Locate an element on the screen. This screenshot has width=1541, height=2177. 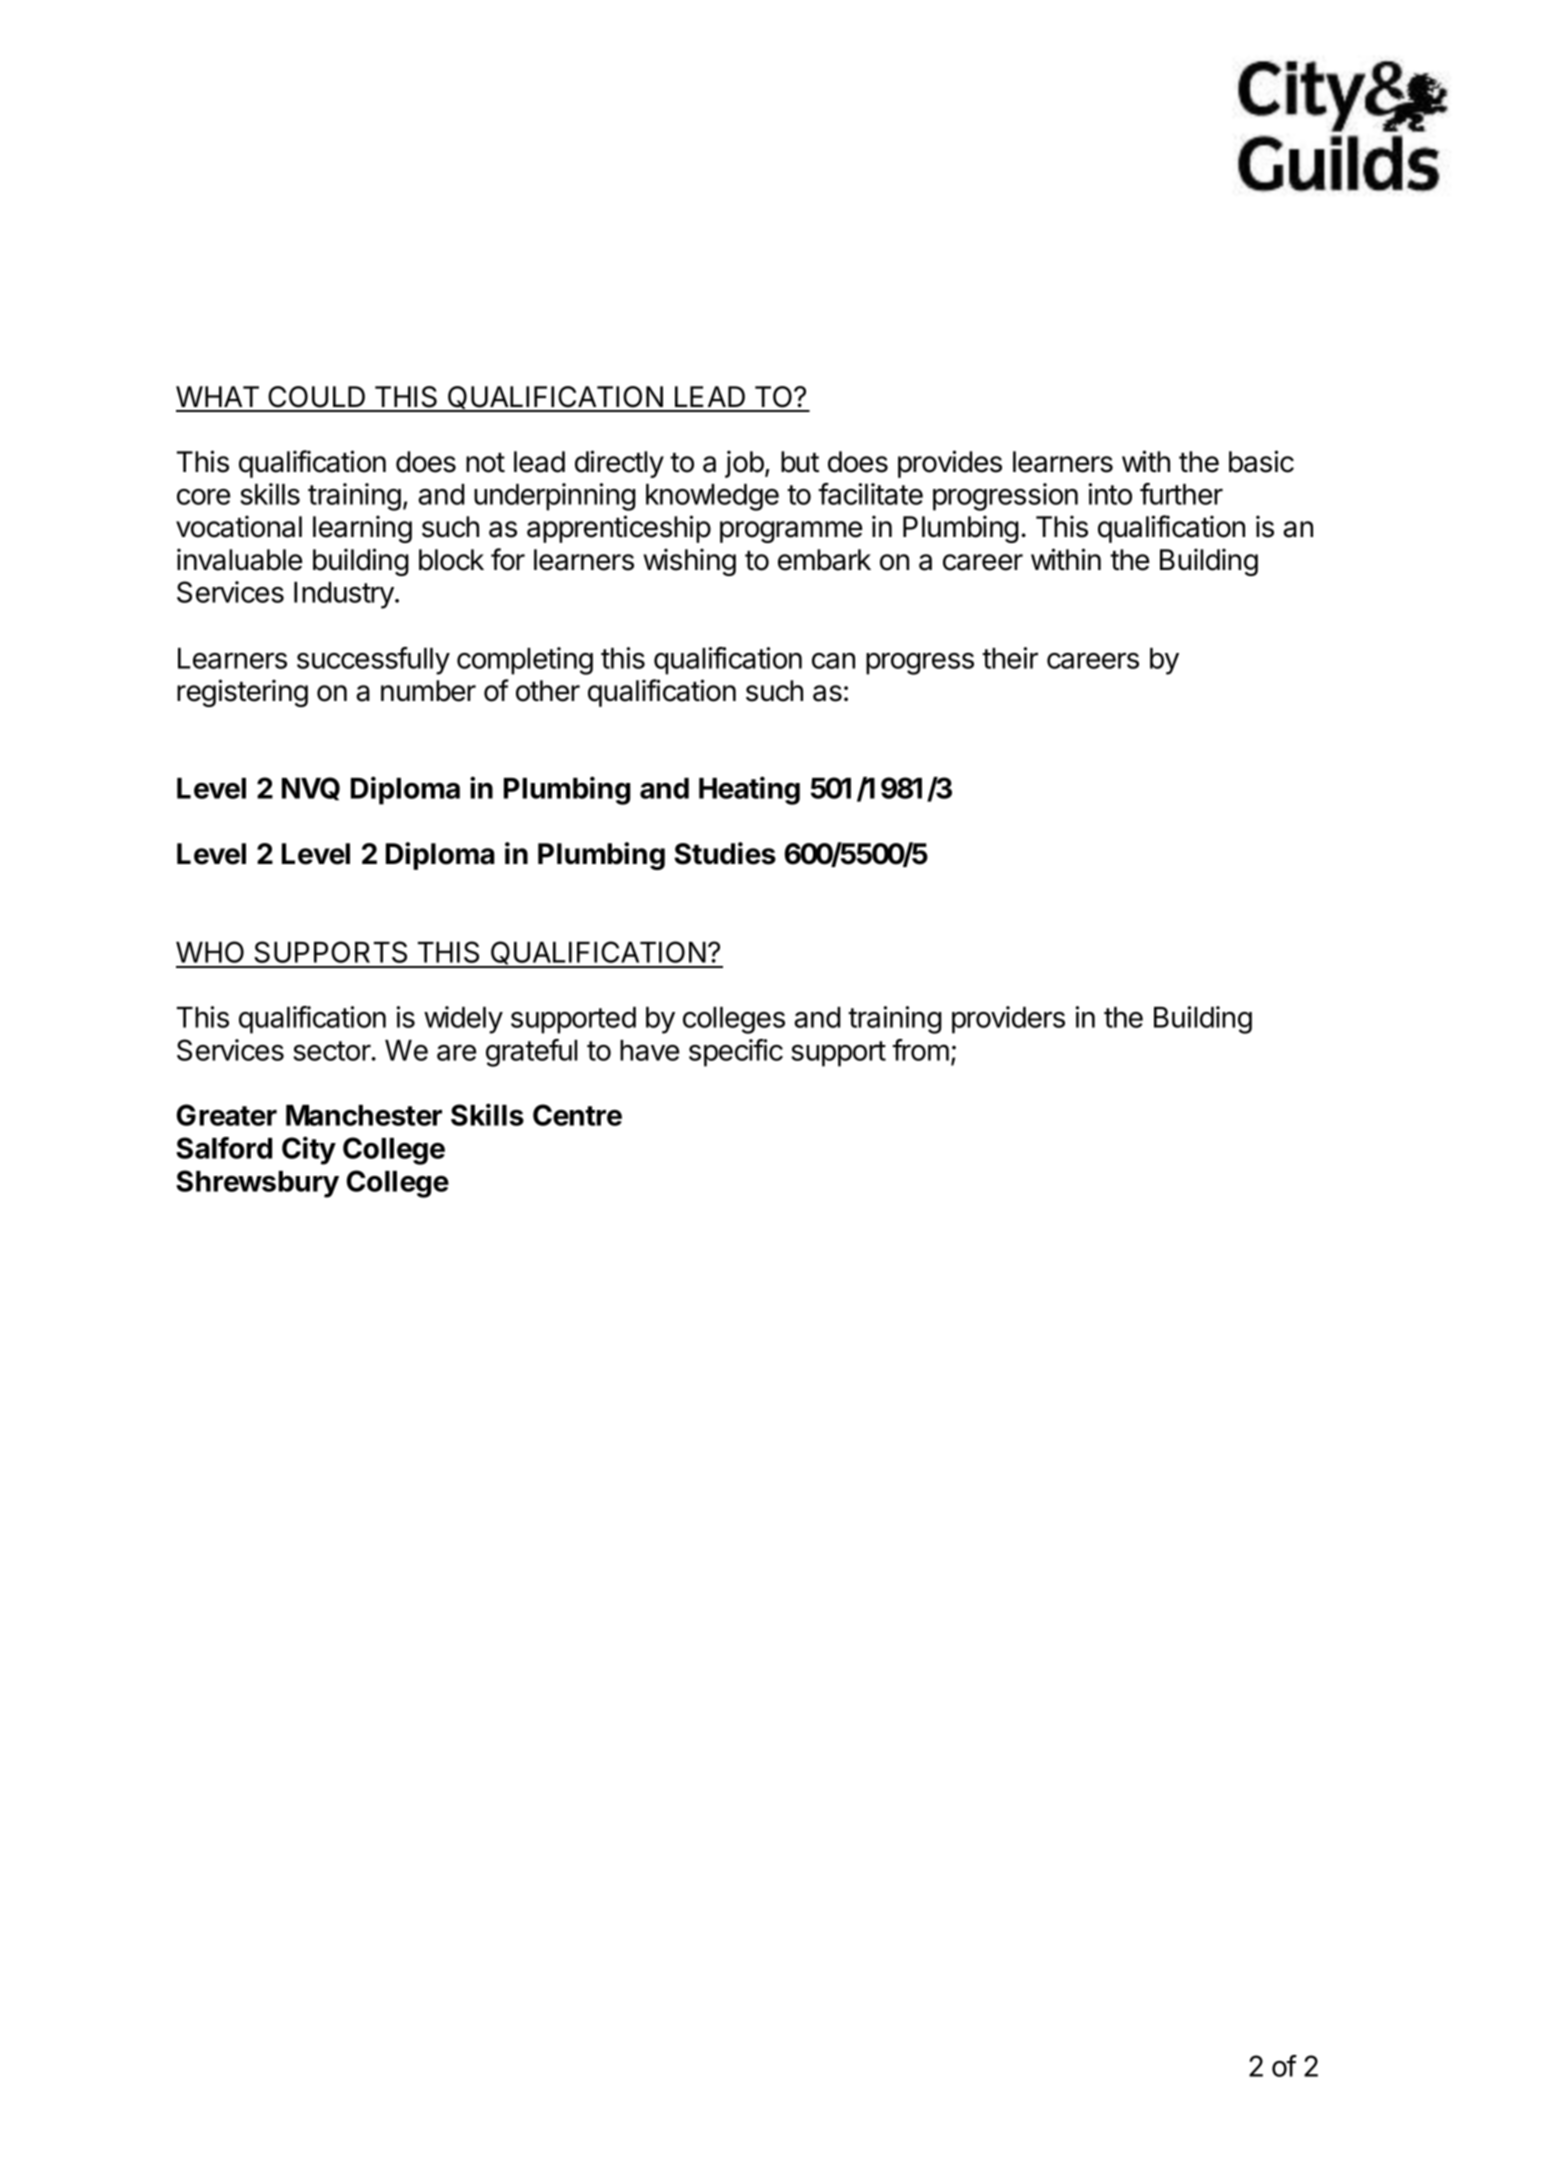
Studies is located at coordinates (725, 853).
